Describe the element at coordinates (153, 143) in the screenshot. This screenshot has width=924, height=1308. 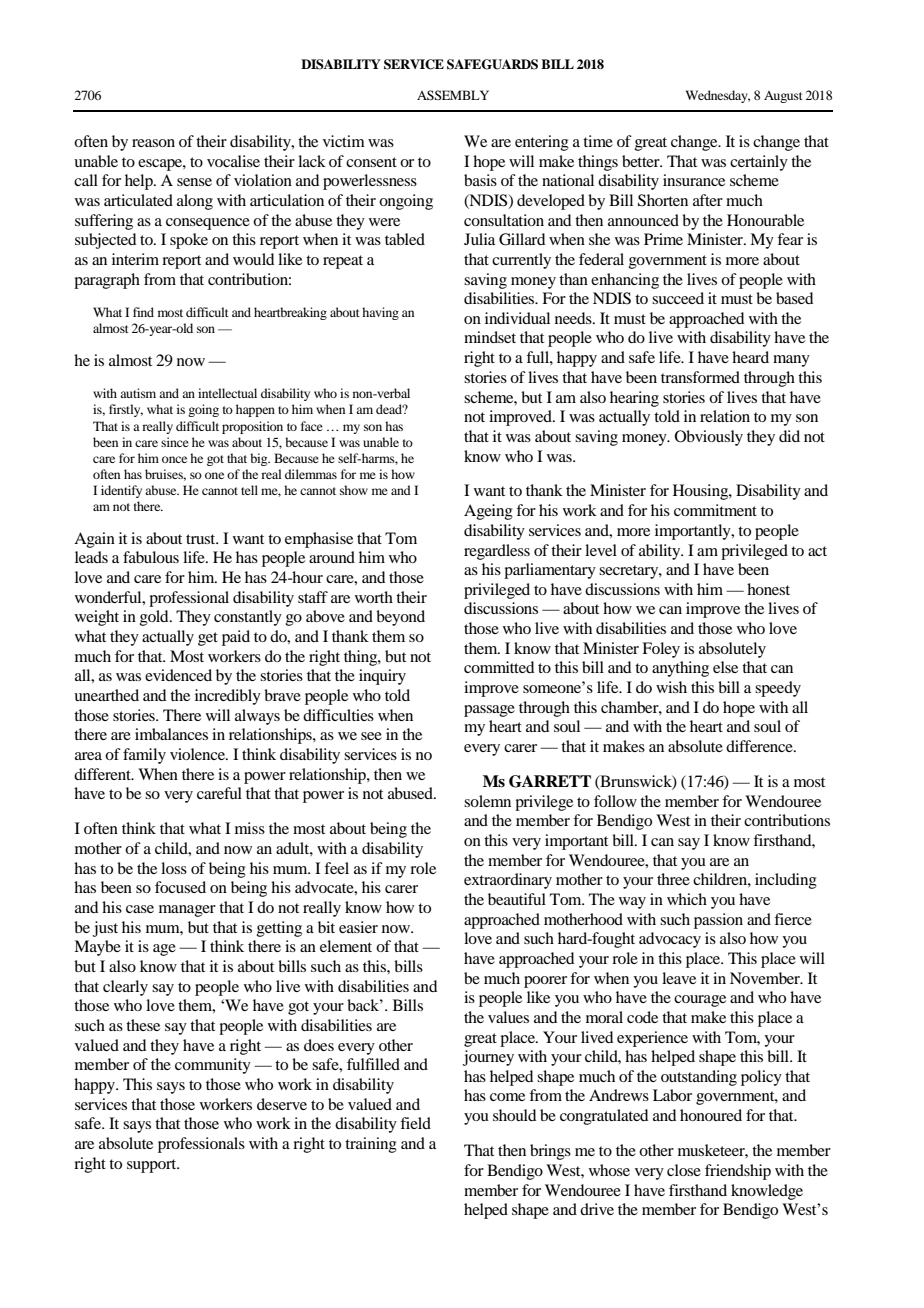
I see `reason` at that location.
